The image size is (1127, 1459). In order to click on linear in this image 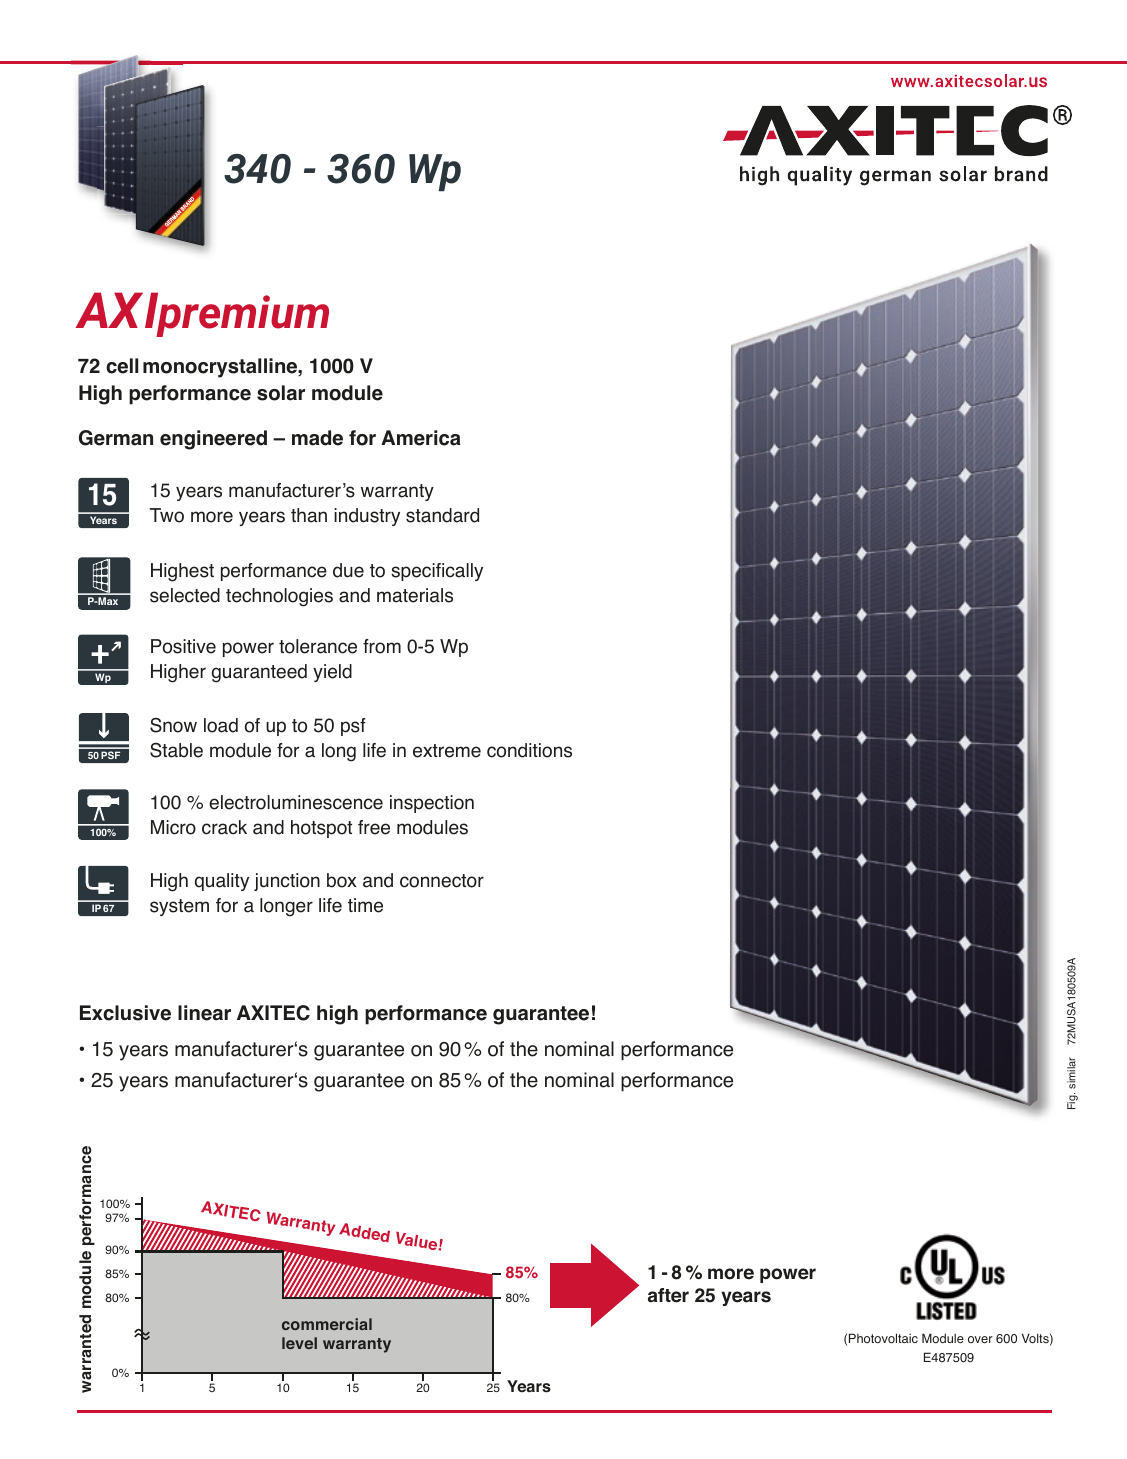, I will do `click(204, 1013)`.
